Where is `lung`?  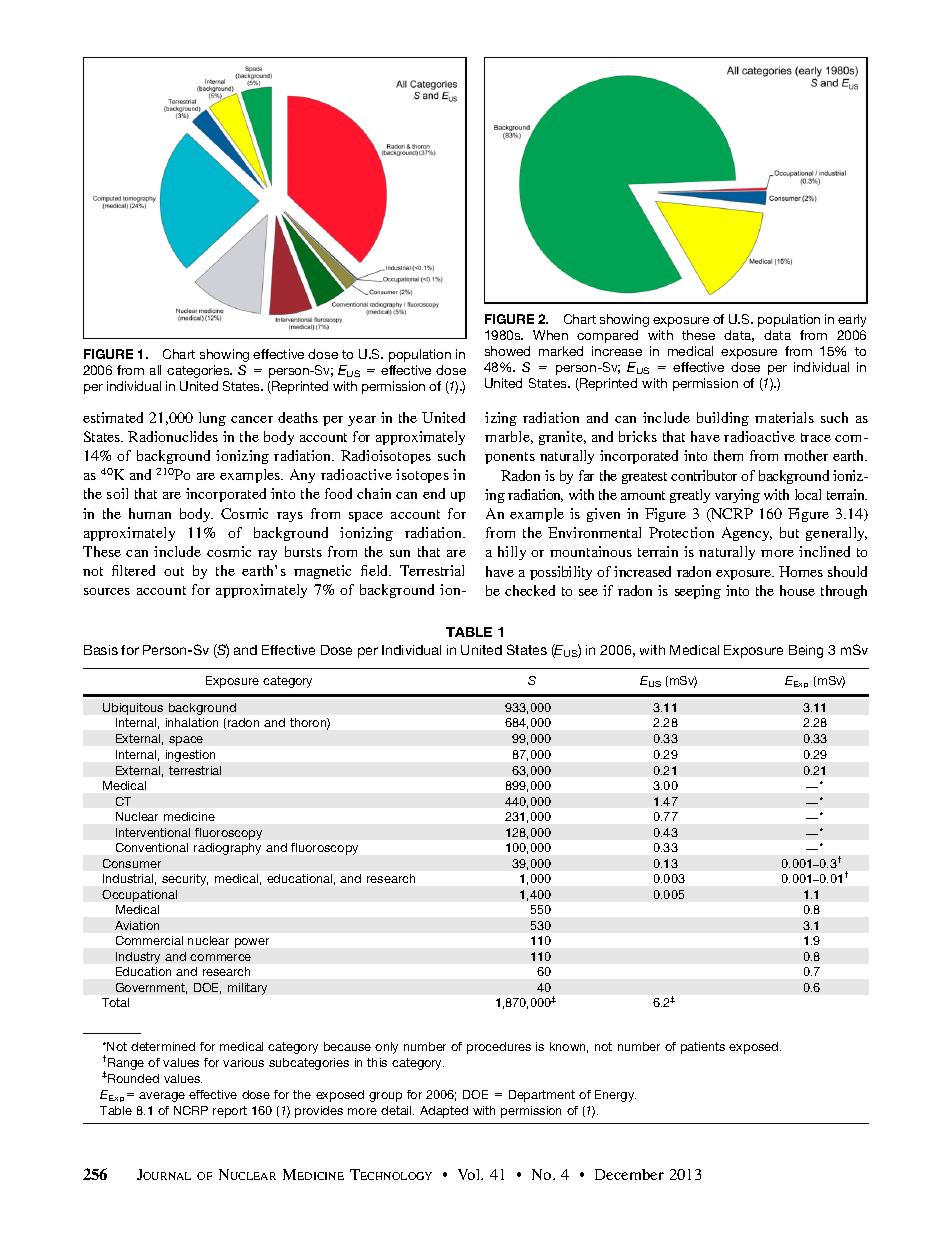 lung is located at coordinates (212, 419).
